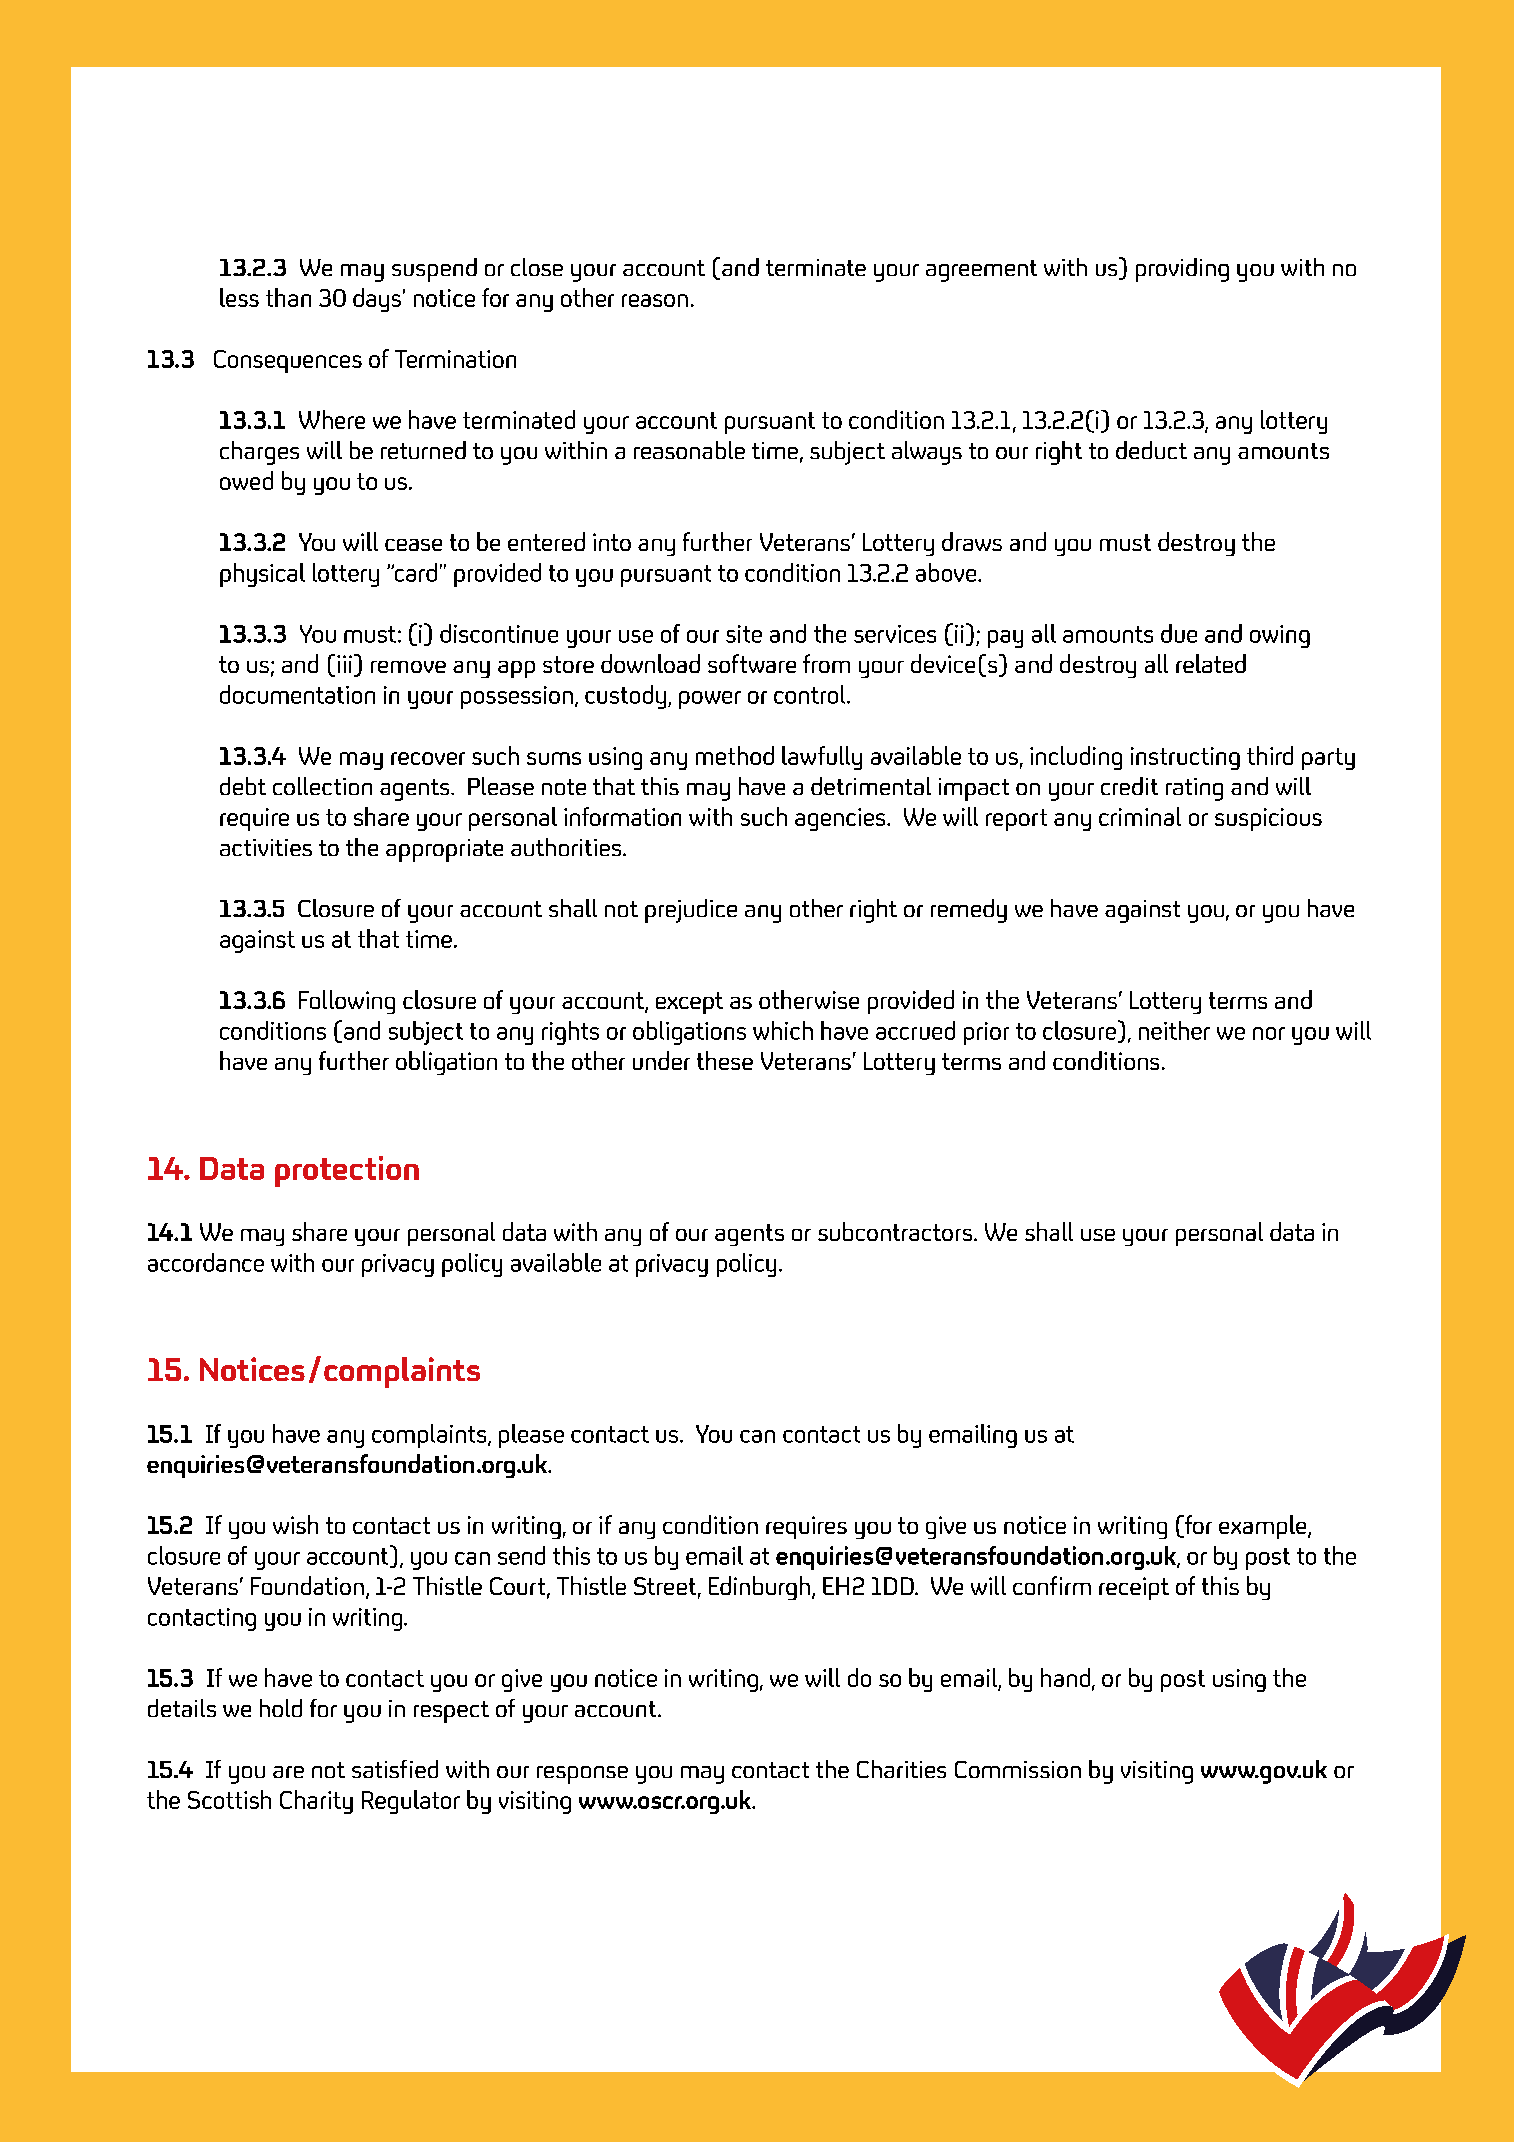 Image resolution: width=1514 pixels, height=2142 pixels. I want to click on subcontractors, so click(895, 1231).
